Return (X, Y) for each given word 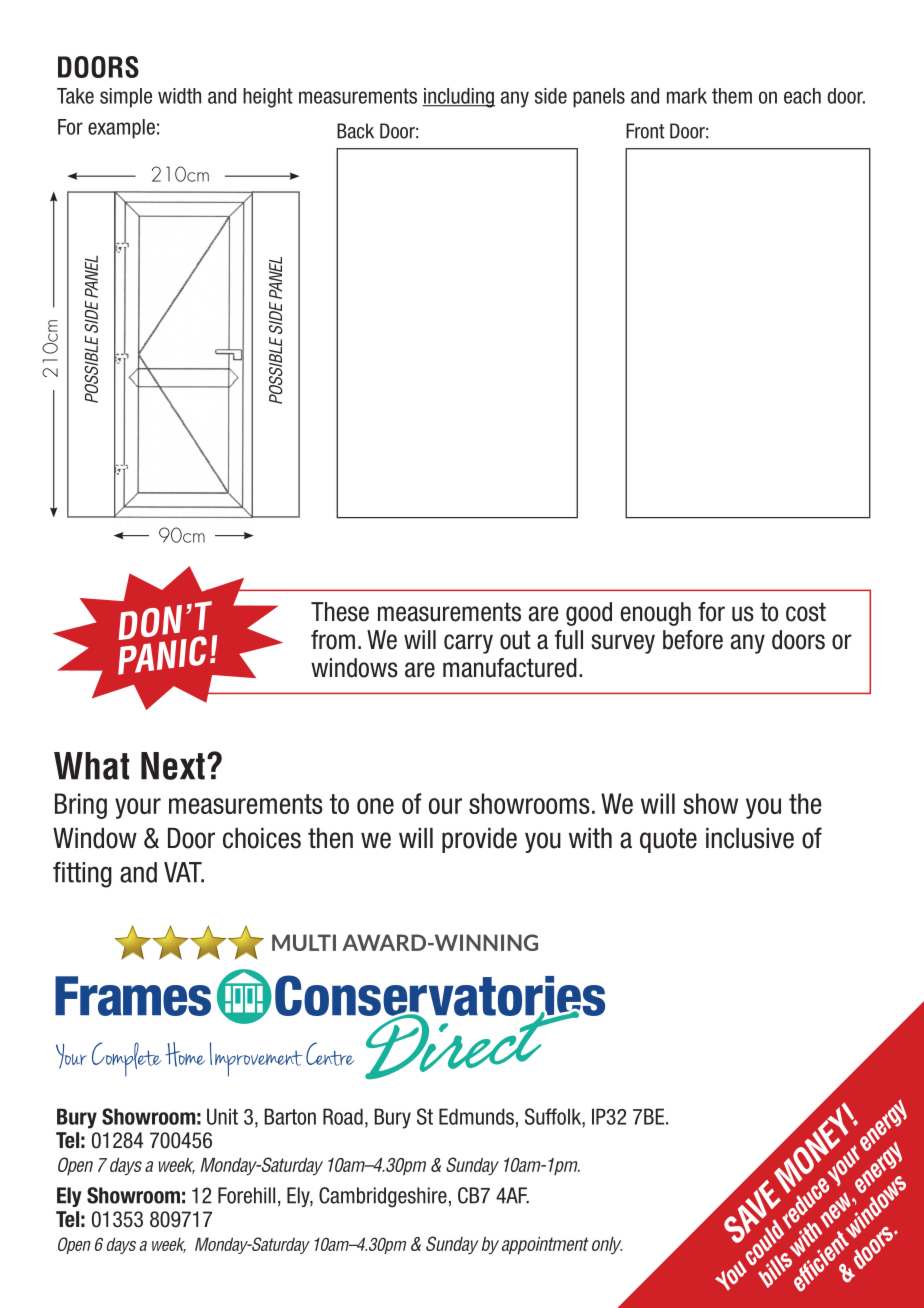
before (693, 640)
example (121, 129)
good (589, 614)
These (340, 612)
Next (173, 766)
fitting (82, 875)
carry (468, 644)
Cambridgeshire (383, 1197)
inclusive (750, 838)
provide (479, 840)
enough (655, 614)
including (458, 98)
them (732, 96)
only (607, 1245)
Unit (222, 1116)
